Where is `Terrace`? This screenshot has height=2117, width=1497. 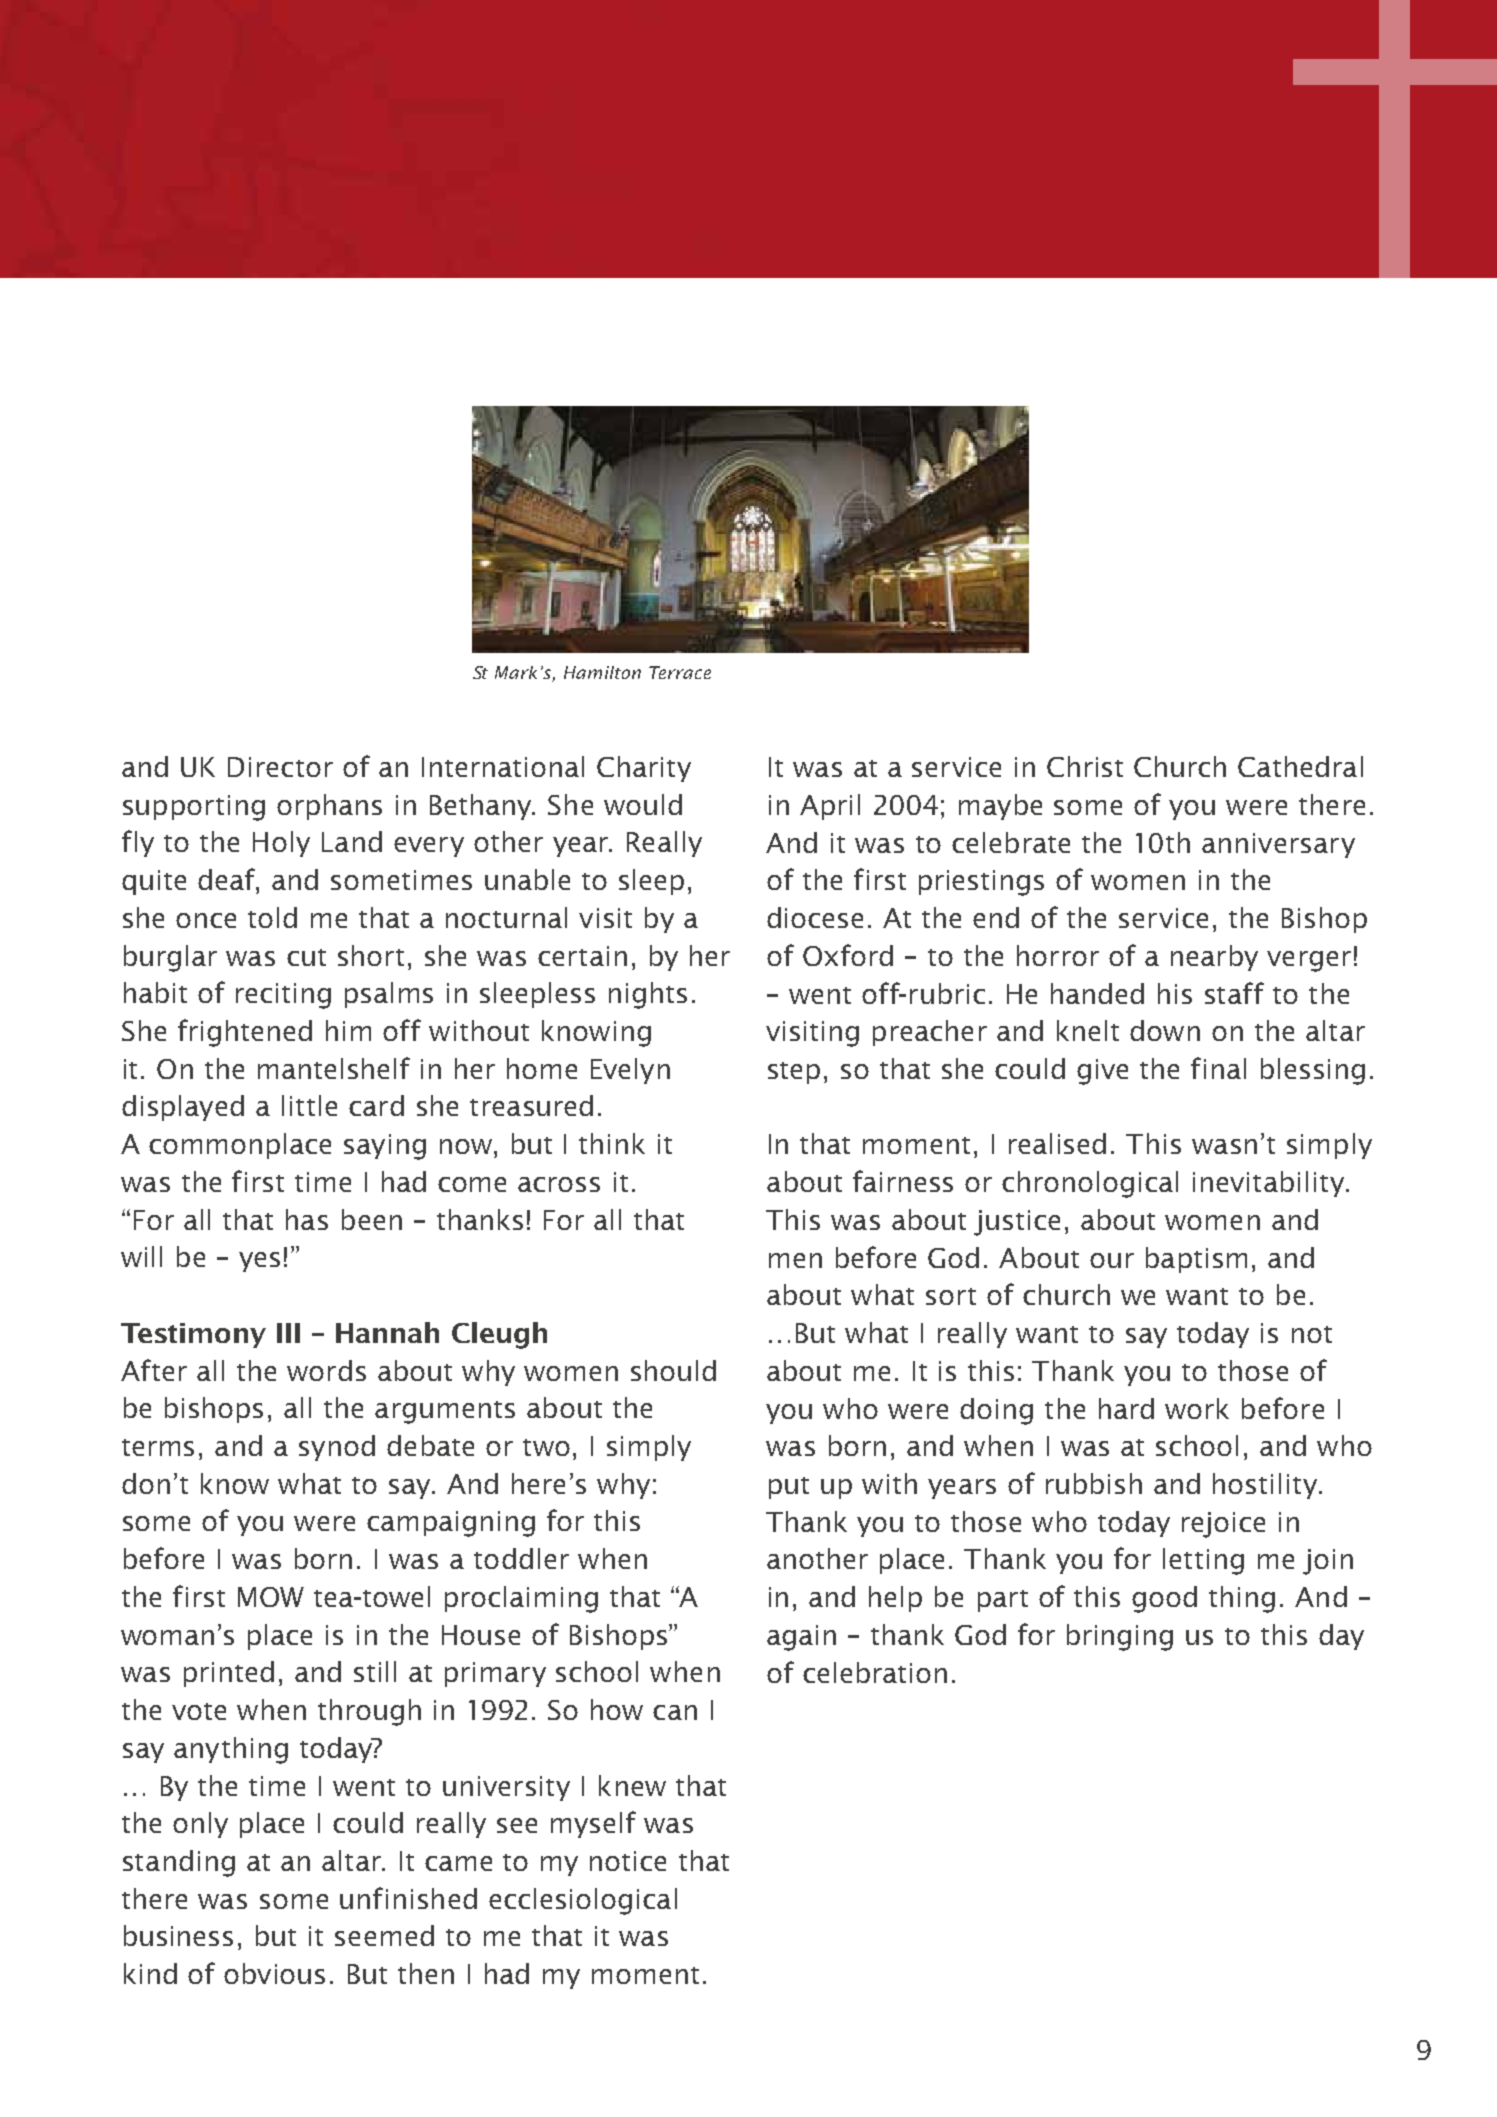
Terrace is located at coordinates (680, 672).
